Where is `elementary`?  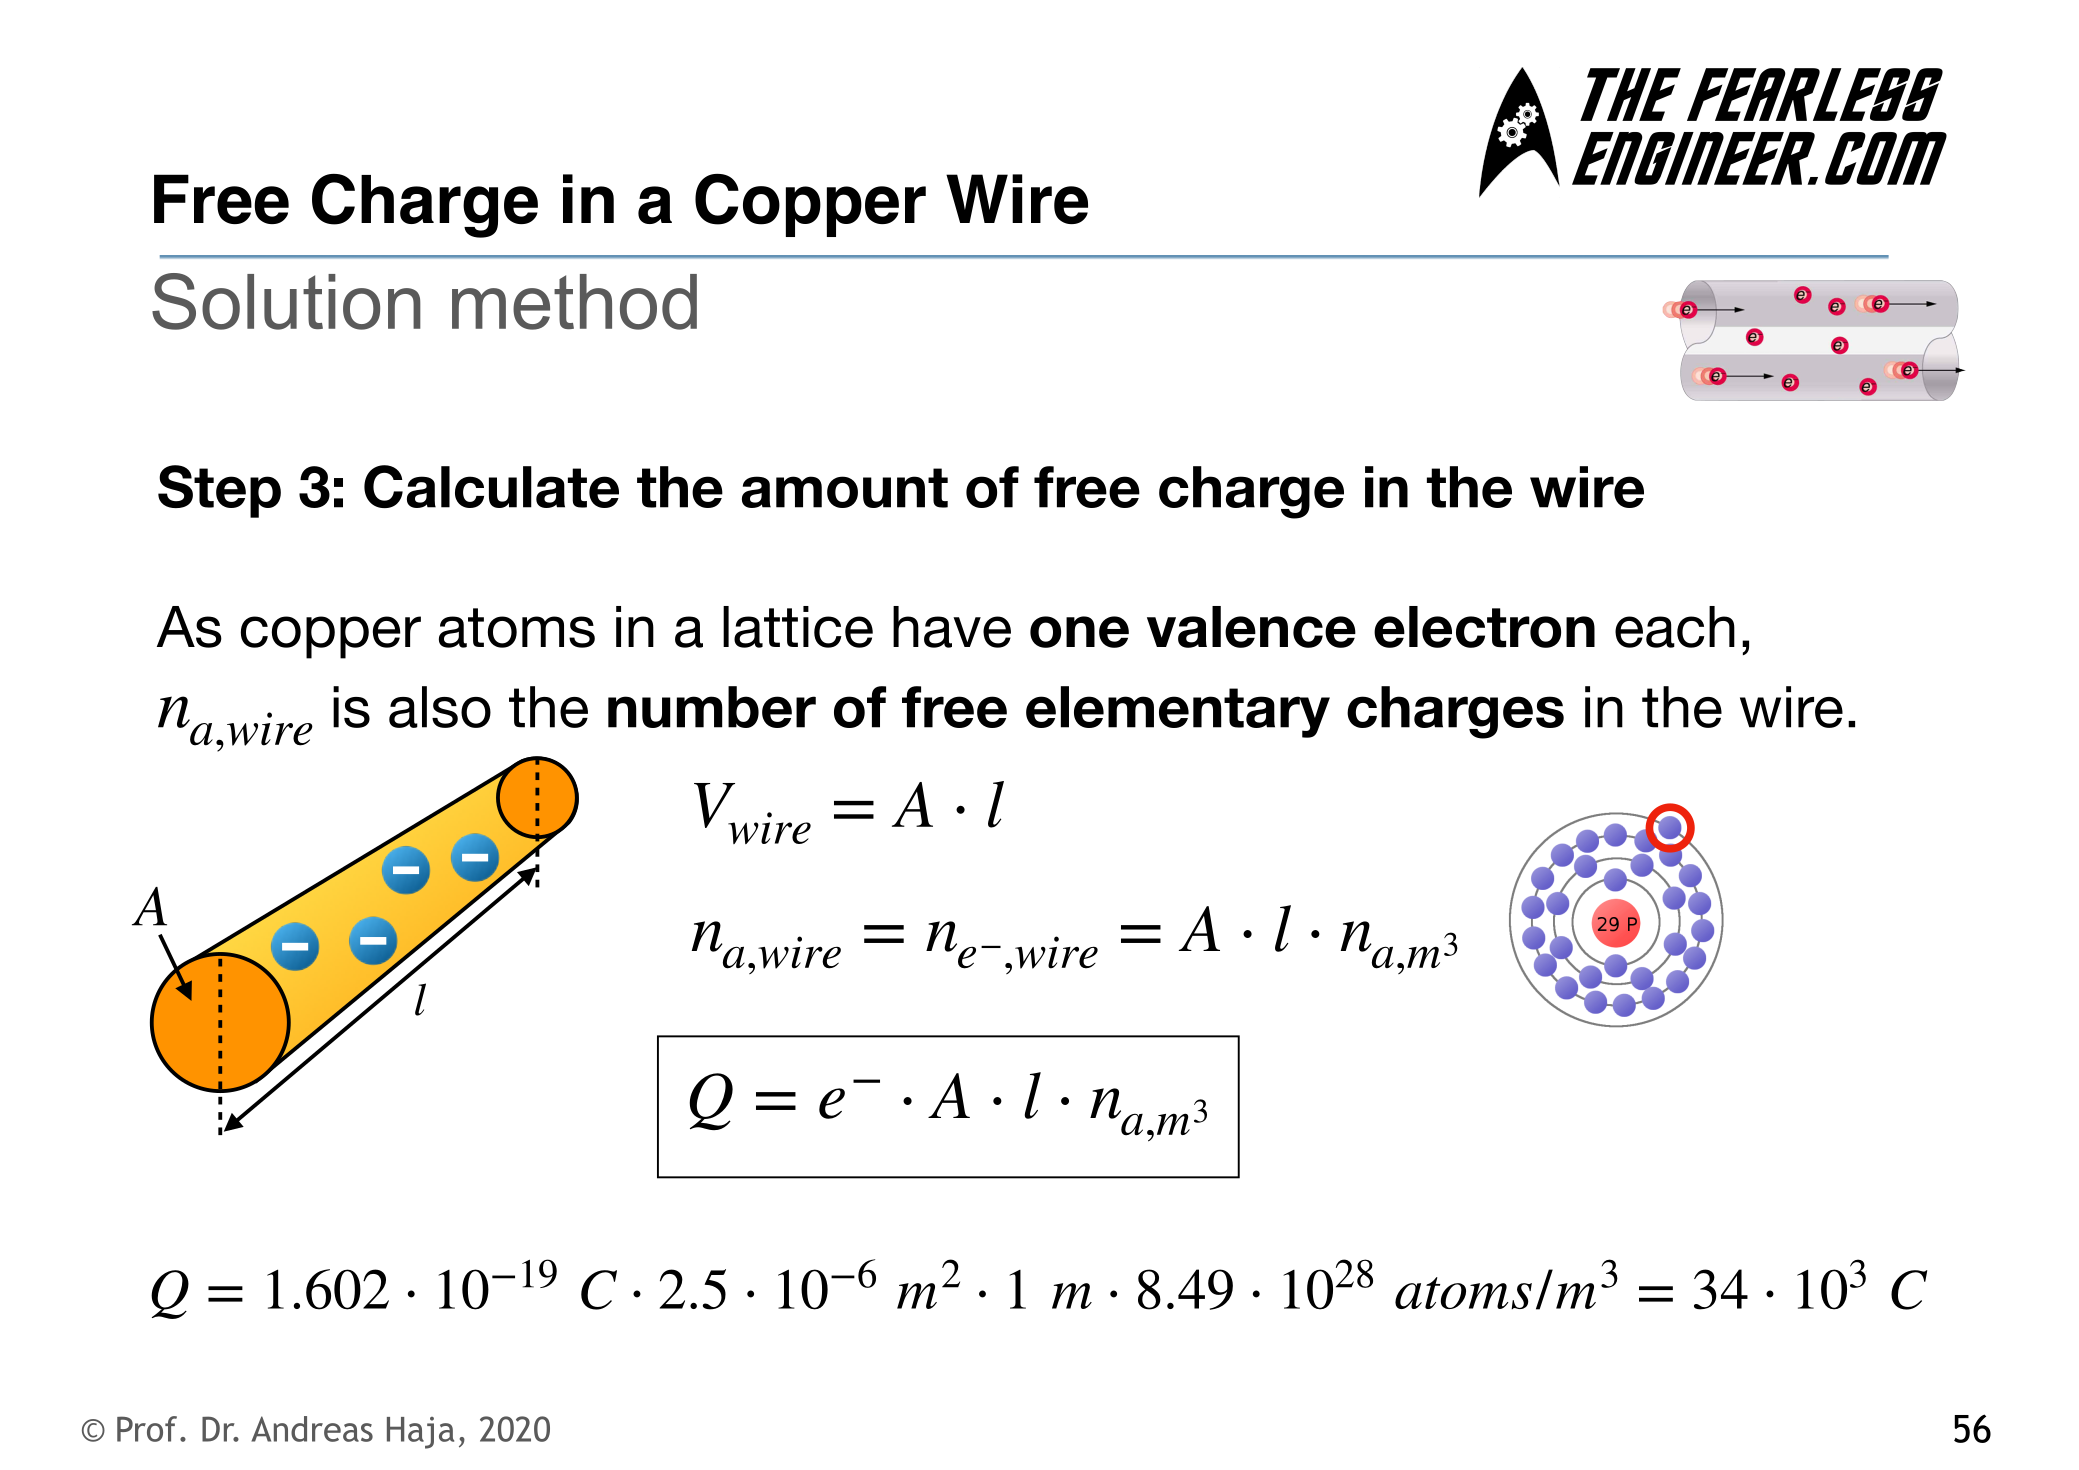 elementary is located at coordinates (1178, 712).
